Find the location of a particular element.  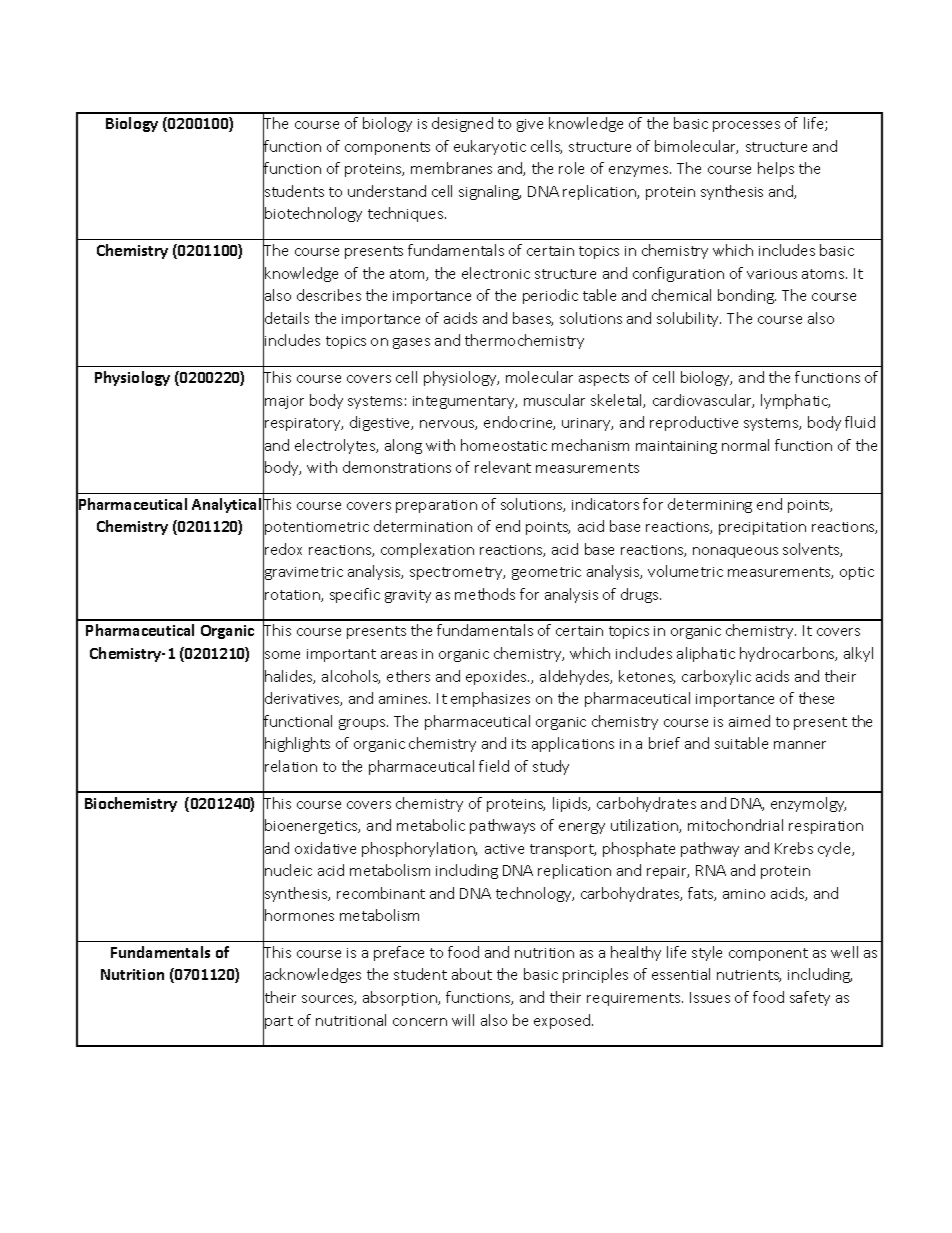

important is located at coordinates (341, 655).
